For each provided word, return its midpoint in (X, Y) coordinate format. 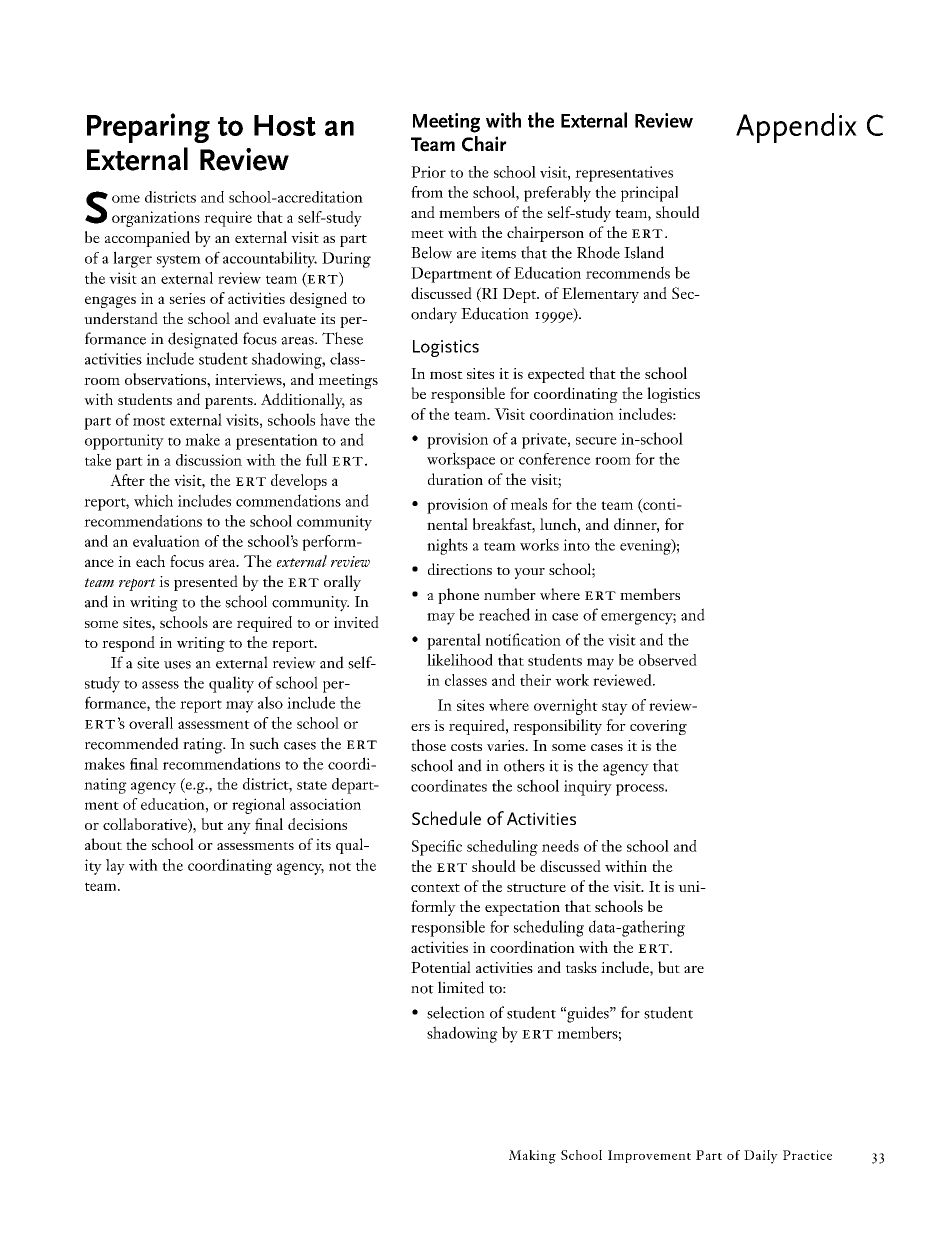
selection (456, 1012)
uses (177, 665)
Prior (428, 172)
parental (454, 641)
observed (668, 660)
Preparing (148, 128)
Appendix (796, 128)
